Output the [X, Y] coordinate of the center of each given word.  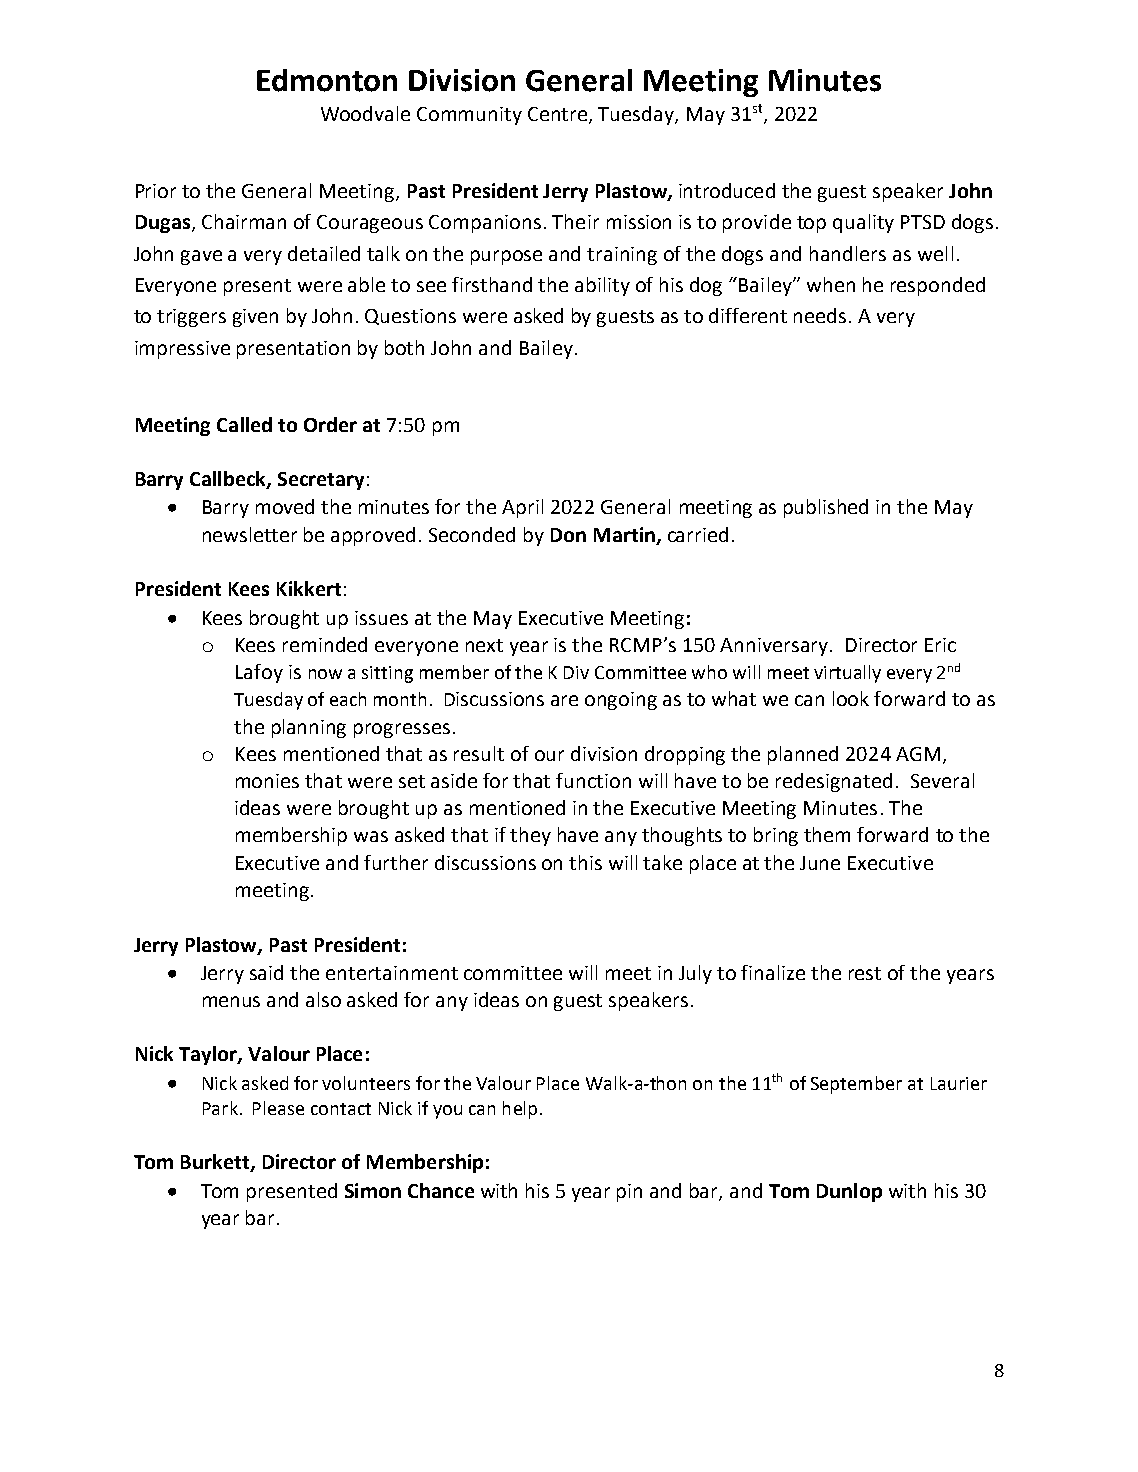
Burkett [216, 1163]
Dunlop [849, 1192]
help [520, 1110]
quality [863, 223]
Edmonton [327, 80]
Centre [559, 115]
